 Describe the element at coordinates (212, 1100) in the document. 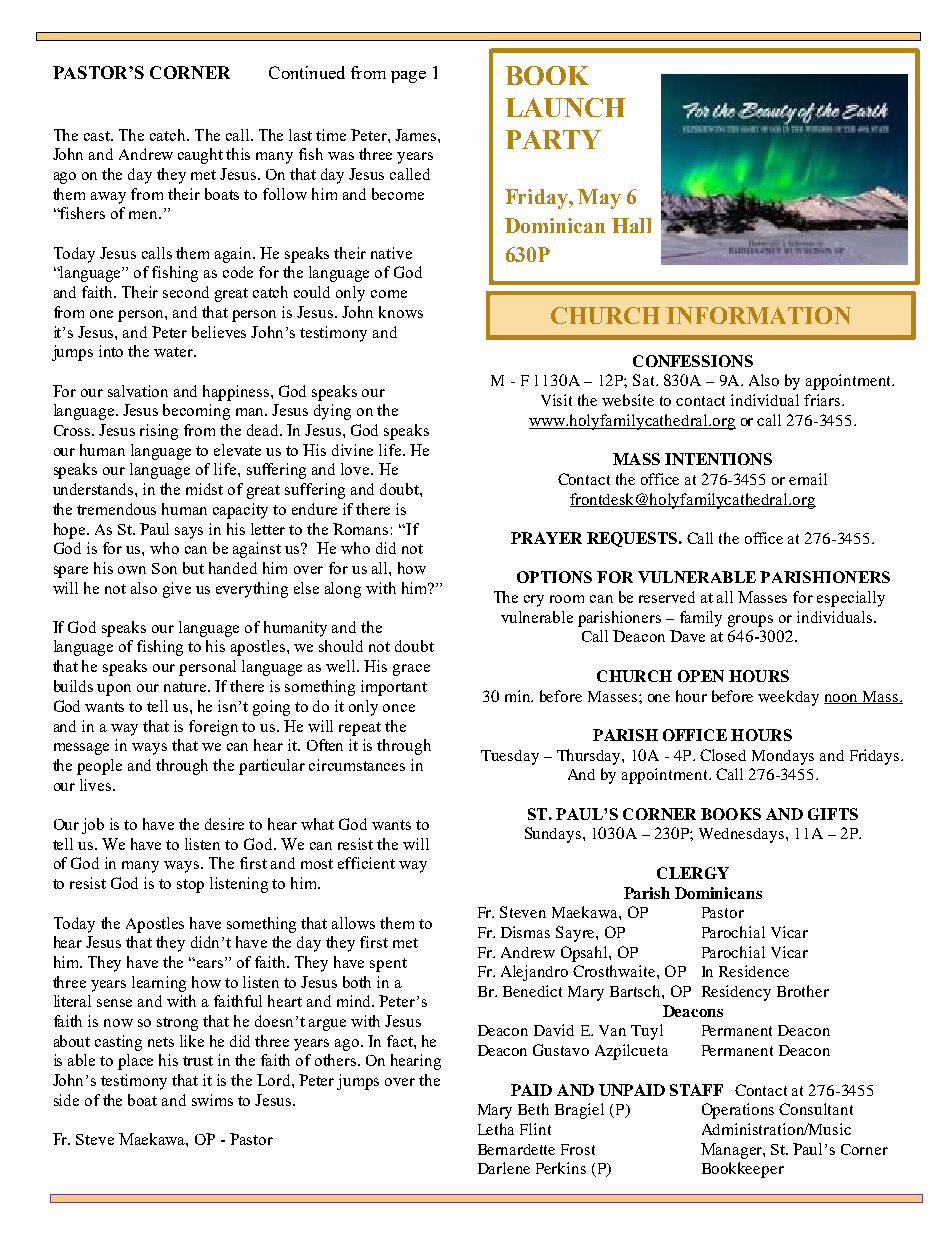

I see `swims` at that location.
